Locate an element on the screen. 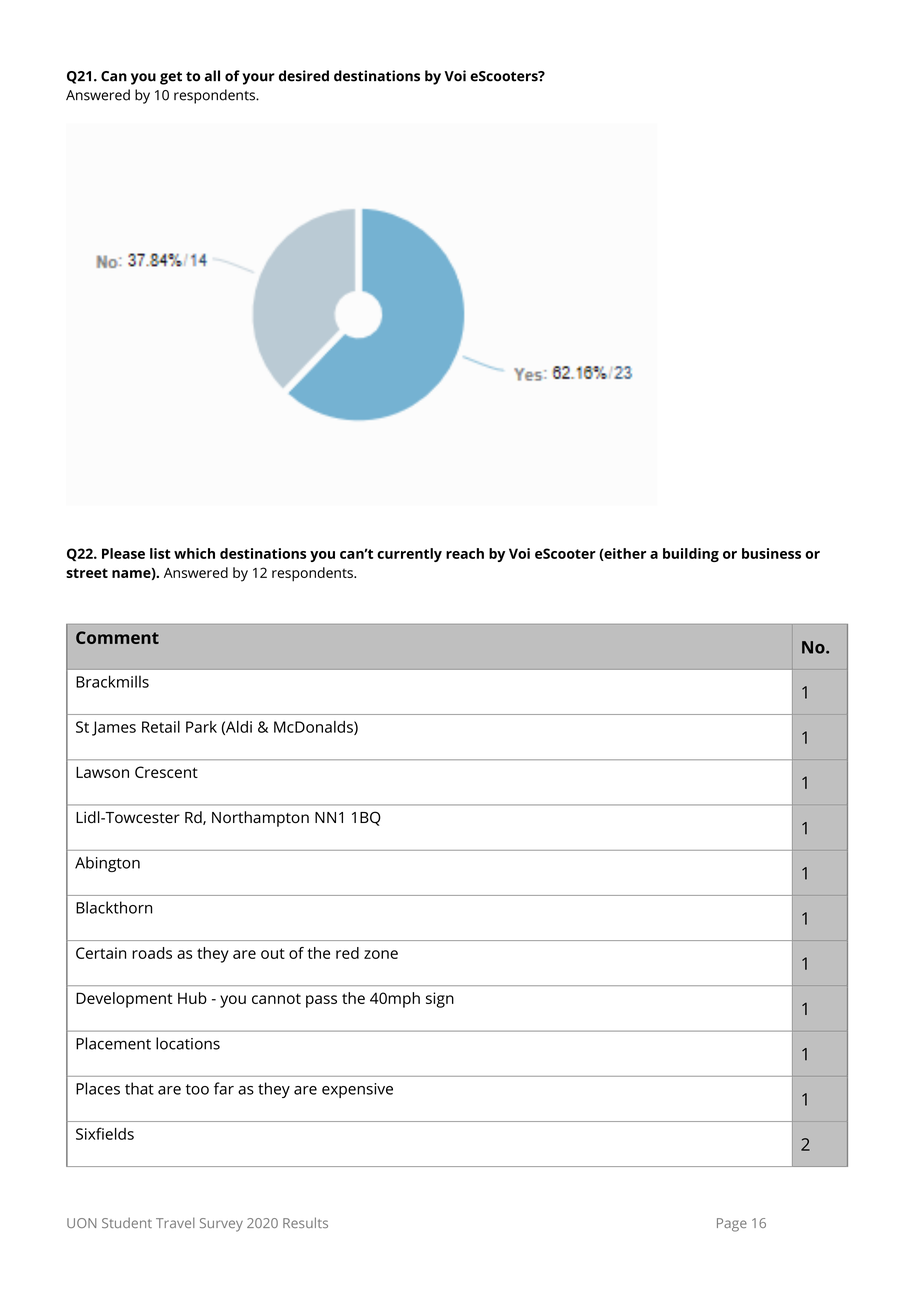 The width and height of the screenshot is (924, 1308). Results is located at coordinates (305, 1222).
